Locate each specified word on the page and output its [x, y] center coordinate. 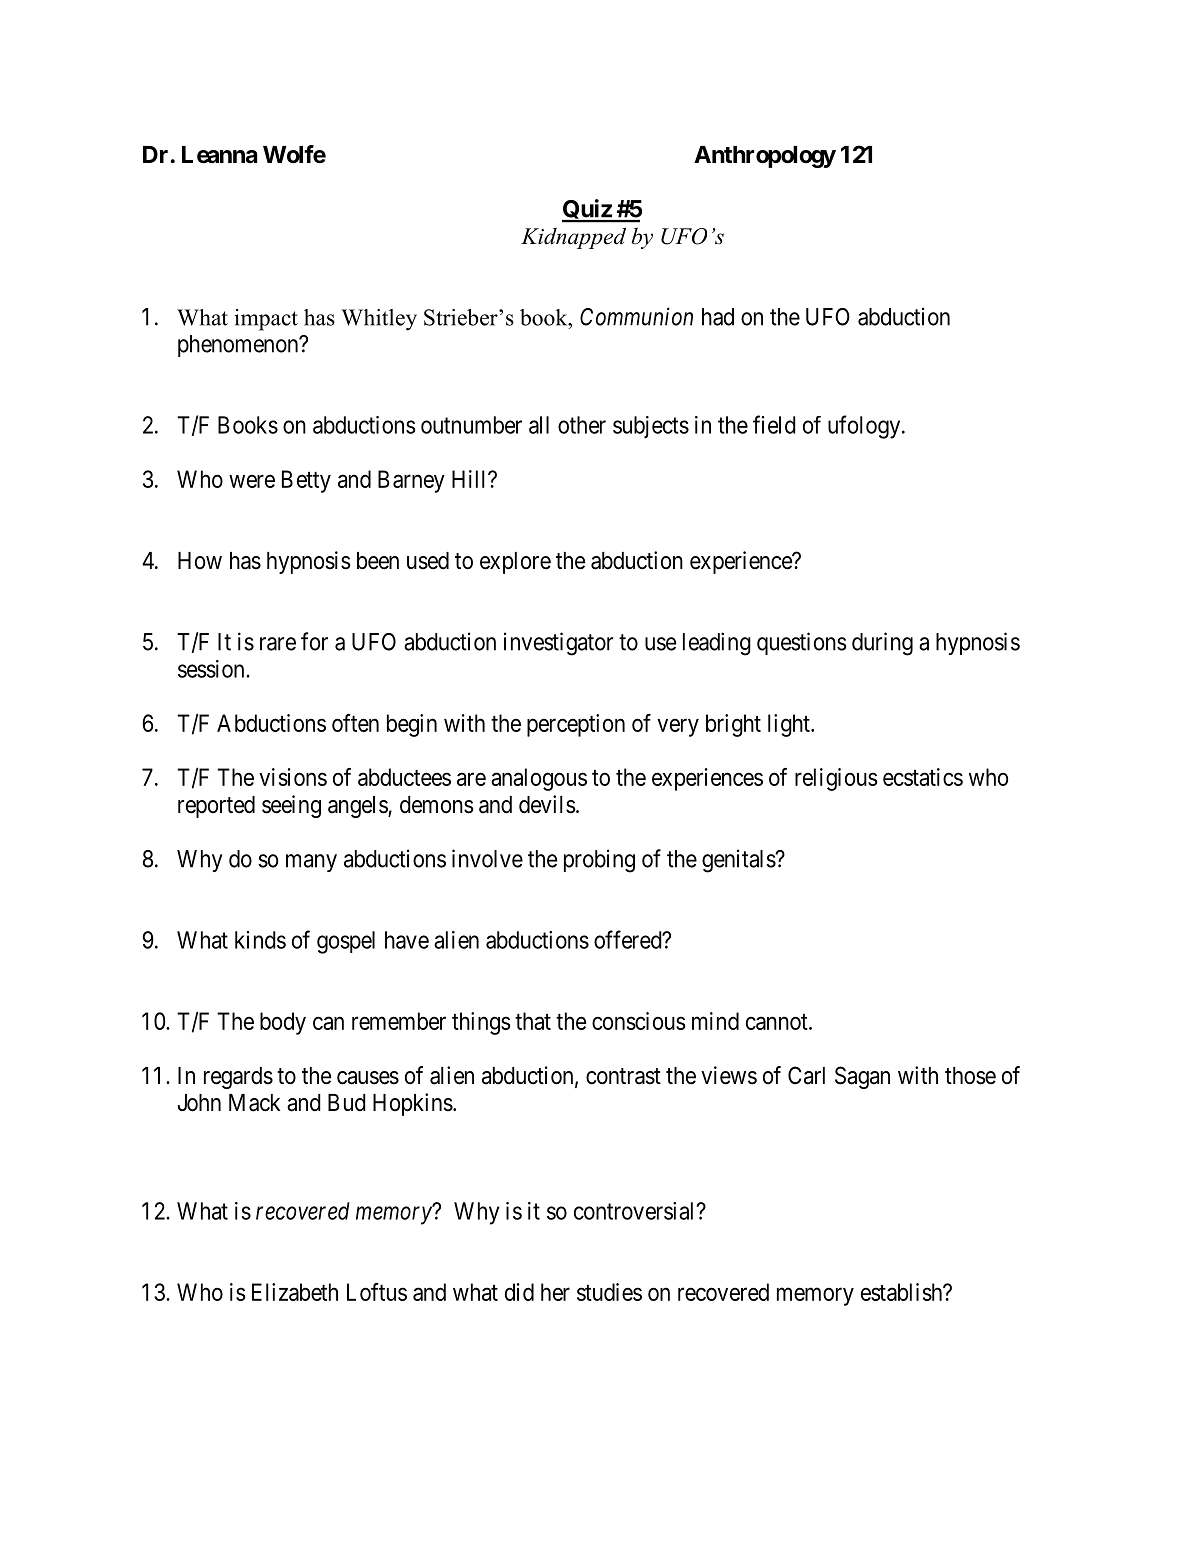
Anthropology [765, 157]
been [378, 561]
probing [599, 861]
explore [515, 563]
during [882, 644]
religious [836, 779]
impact [266, 320]
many [311, 863]
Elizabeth [295, 1292]
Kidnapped [573, 238]
